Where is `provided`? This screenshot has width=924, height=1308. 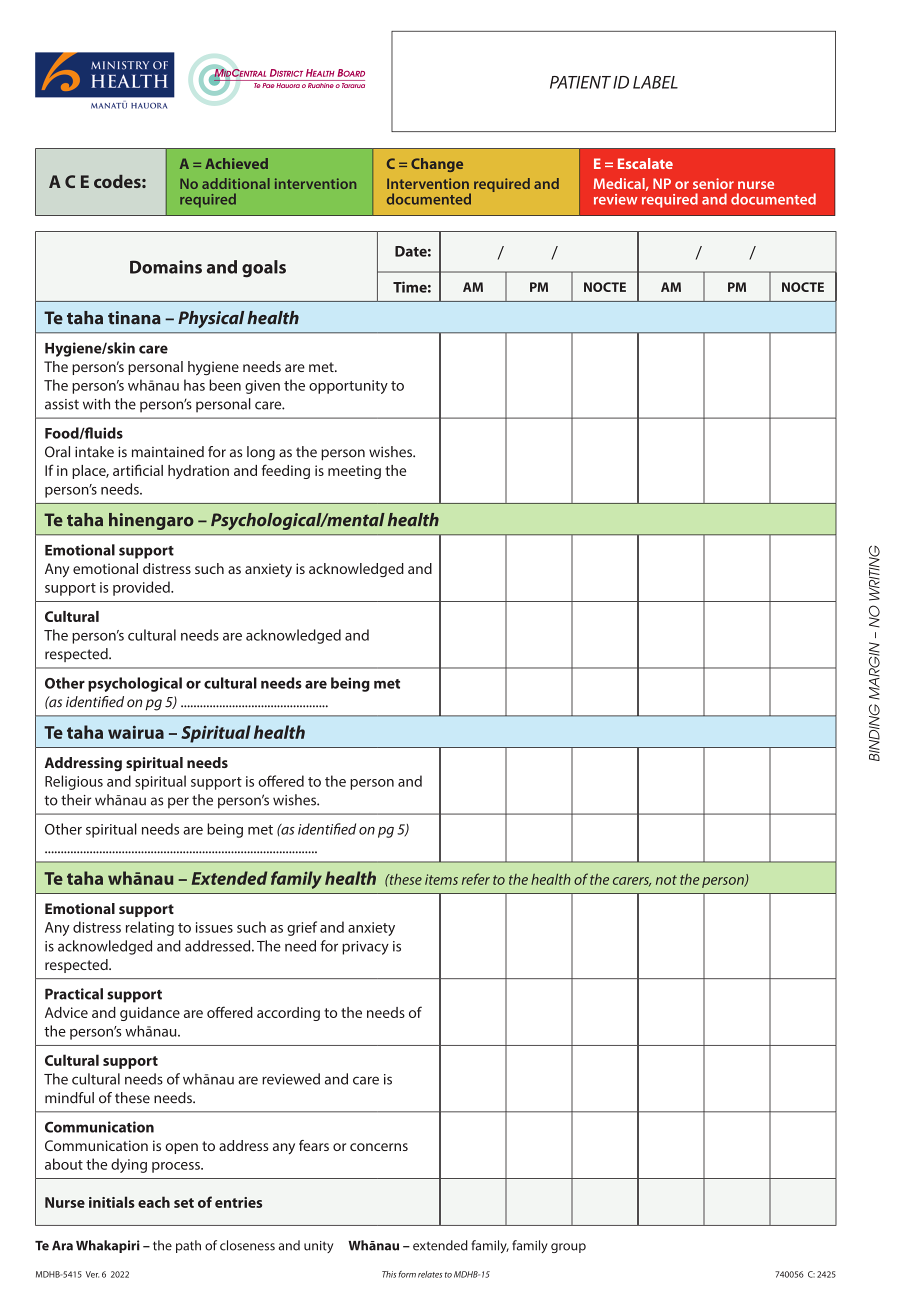 provided is located at coordinates (142, 588).
